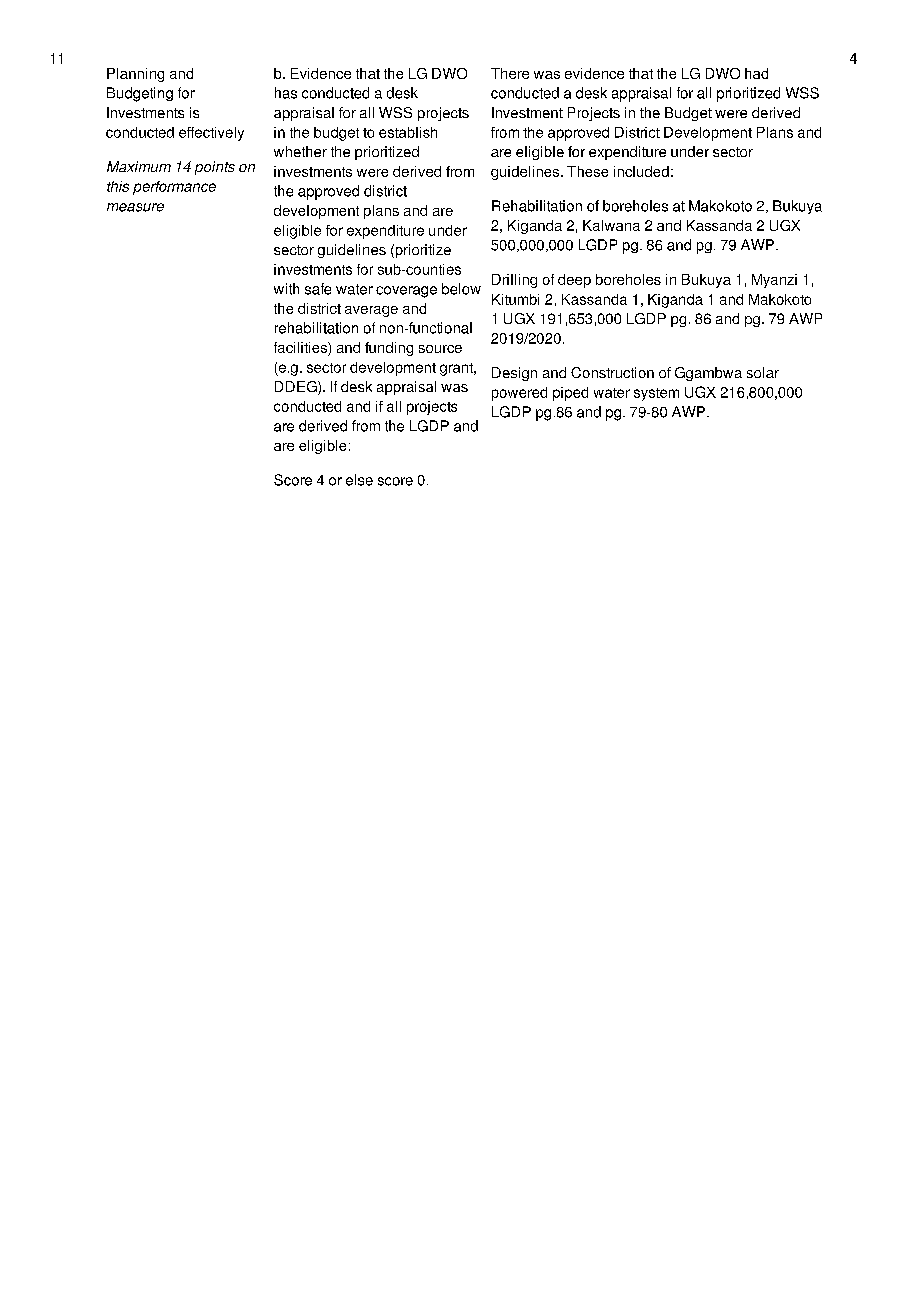 This screenshot has width=924, height=1308. I want to click on with, so click(286, 289).
